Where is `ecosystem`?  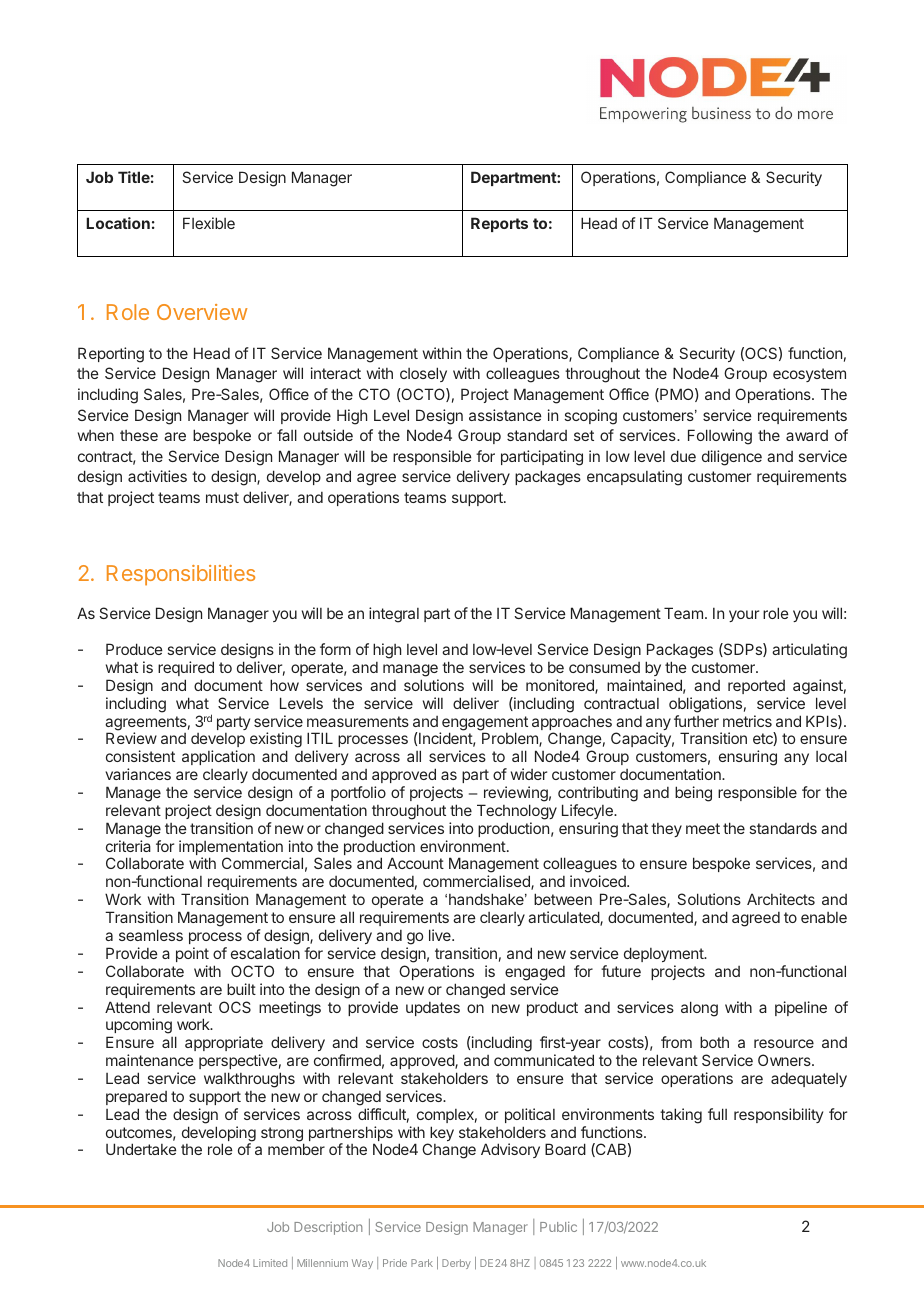
ecosystem is located at coordinates (809, 375).
